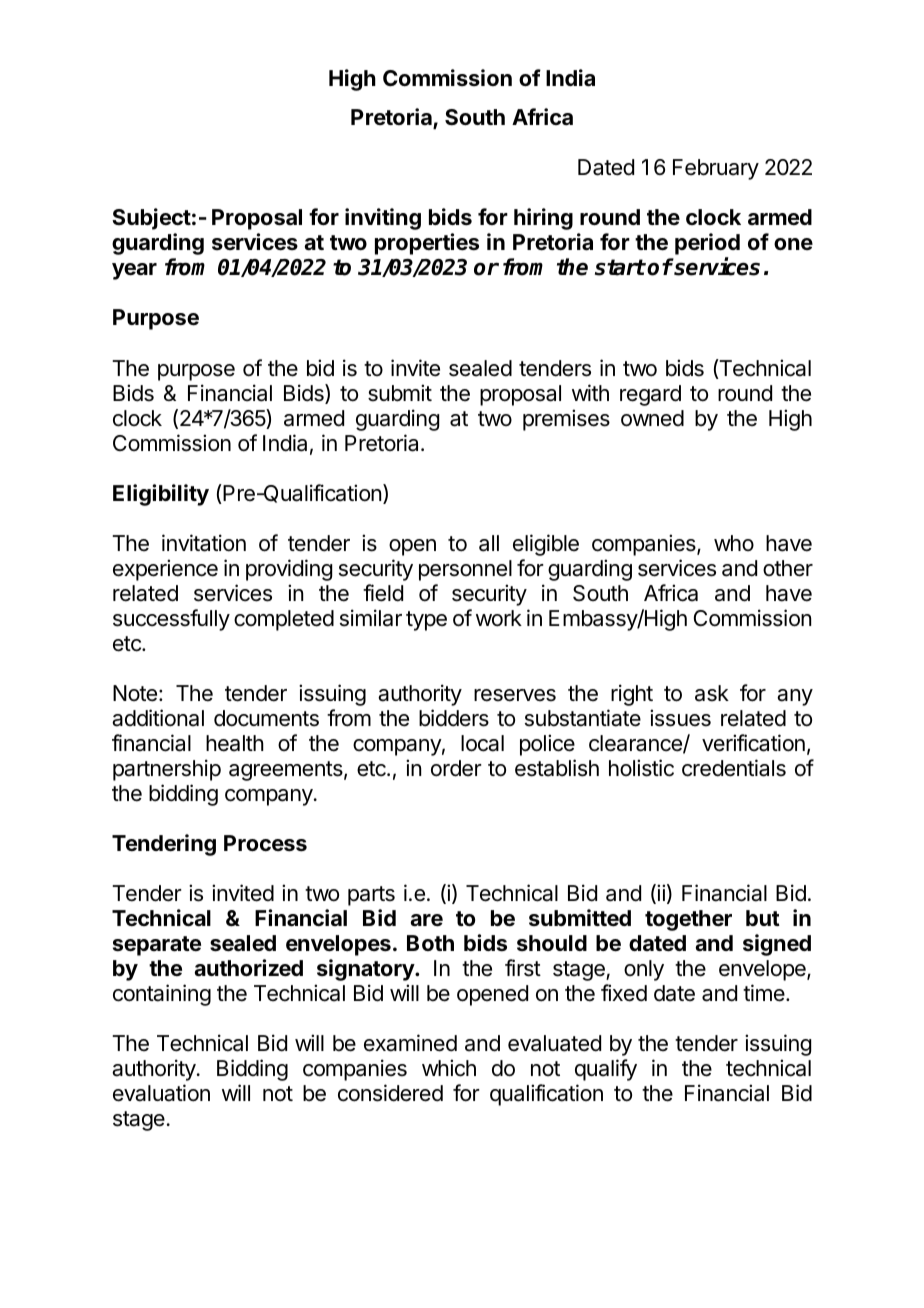 Image resolution: width=924 pixels, height=1308 pixels. I want to click on work, so click(499, 618).
